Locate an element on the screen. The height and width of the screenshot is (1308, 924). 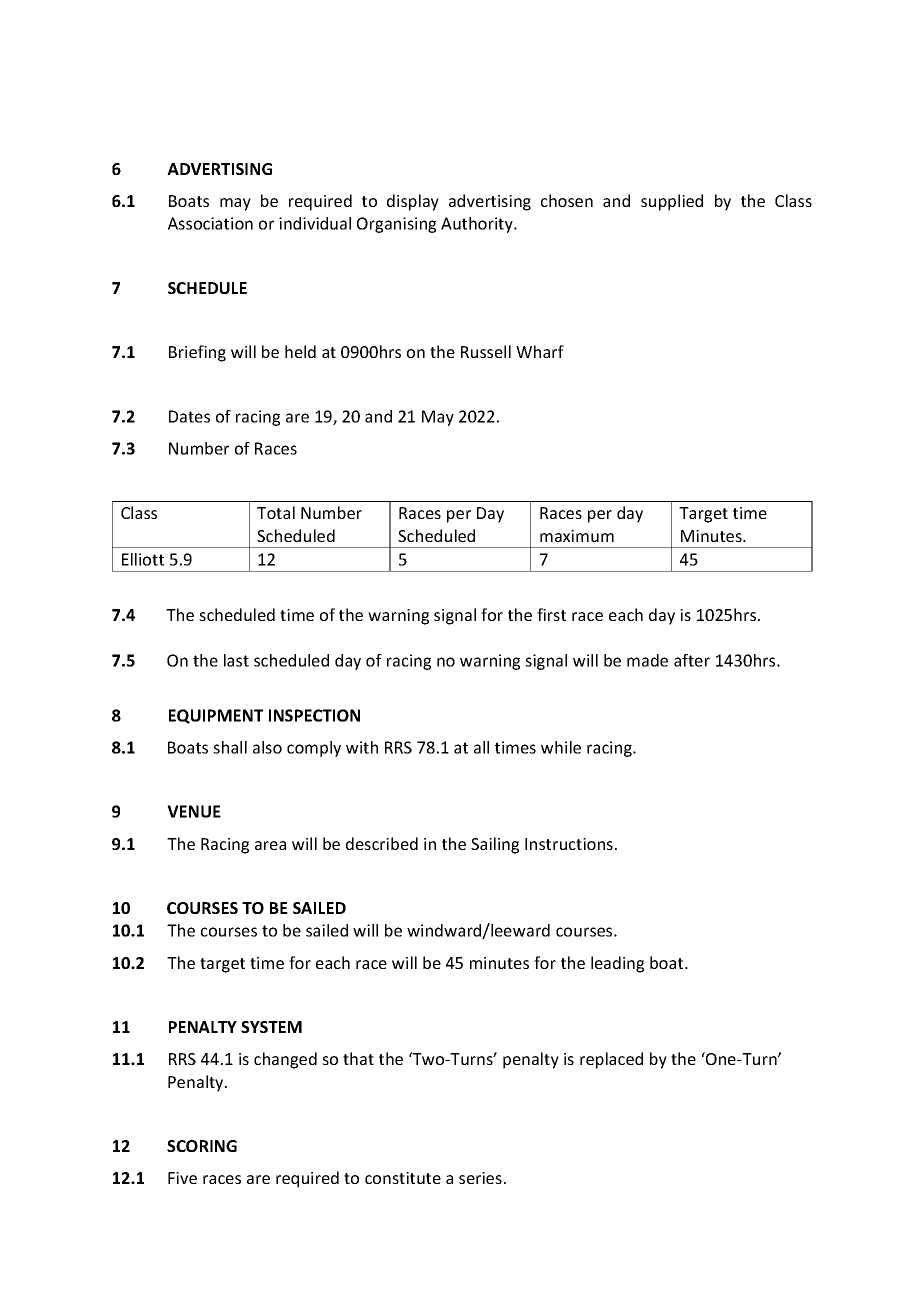
constitute is located at coordinates (403, 1178).
